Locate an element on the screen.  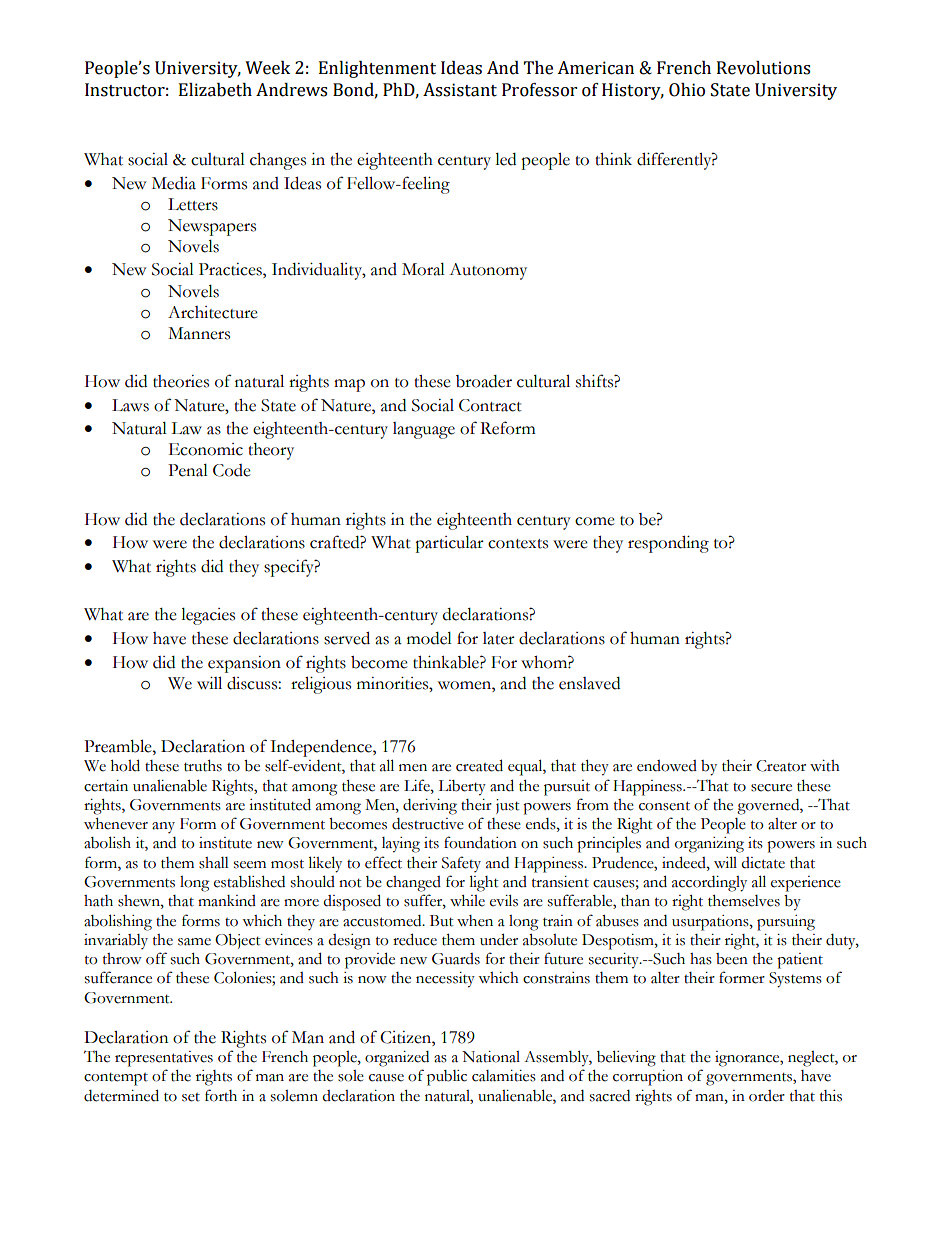
representatives is located at coordinates (164, 1059).
